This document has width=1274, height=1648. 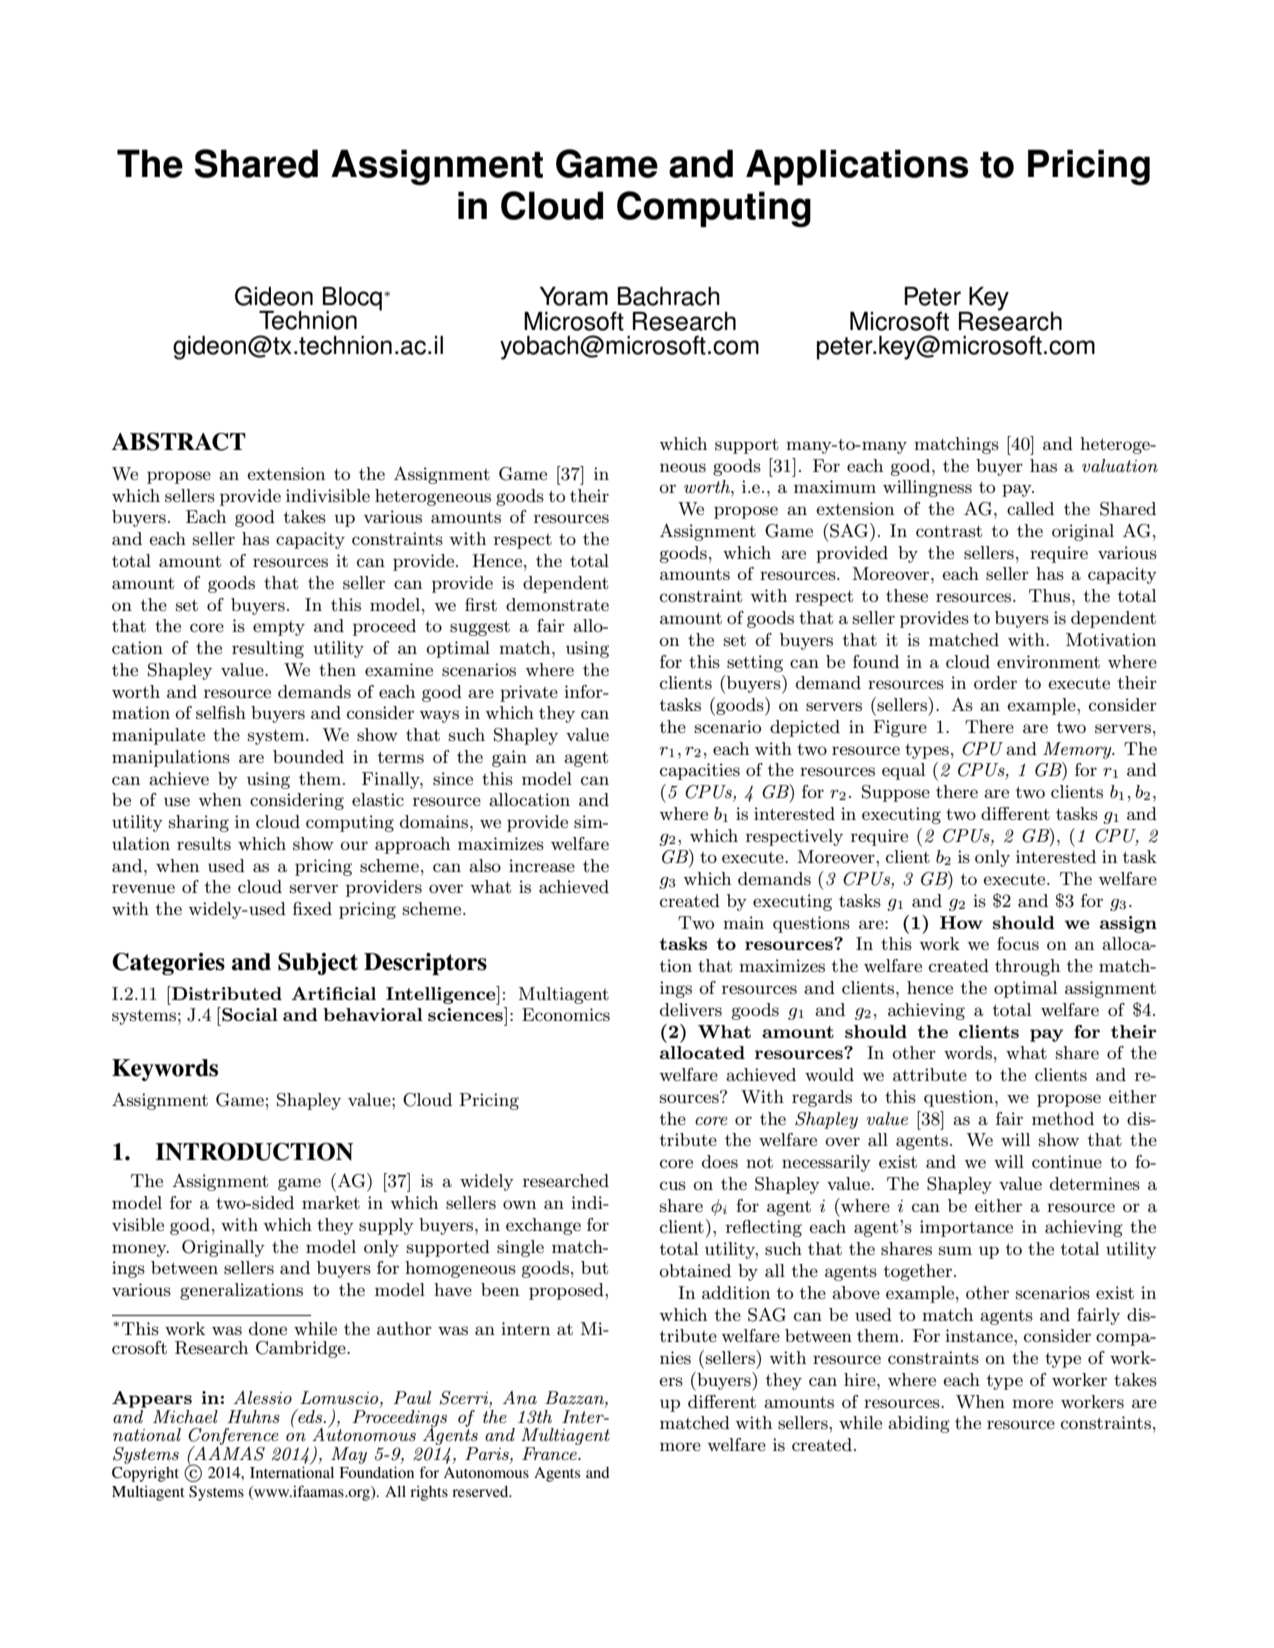 I want to click on ABSTRACT, so click(x=179, y=442).
